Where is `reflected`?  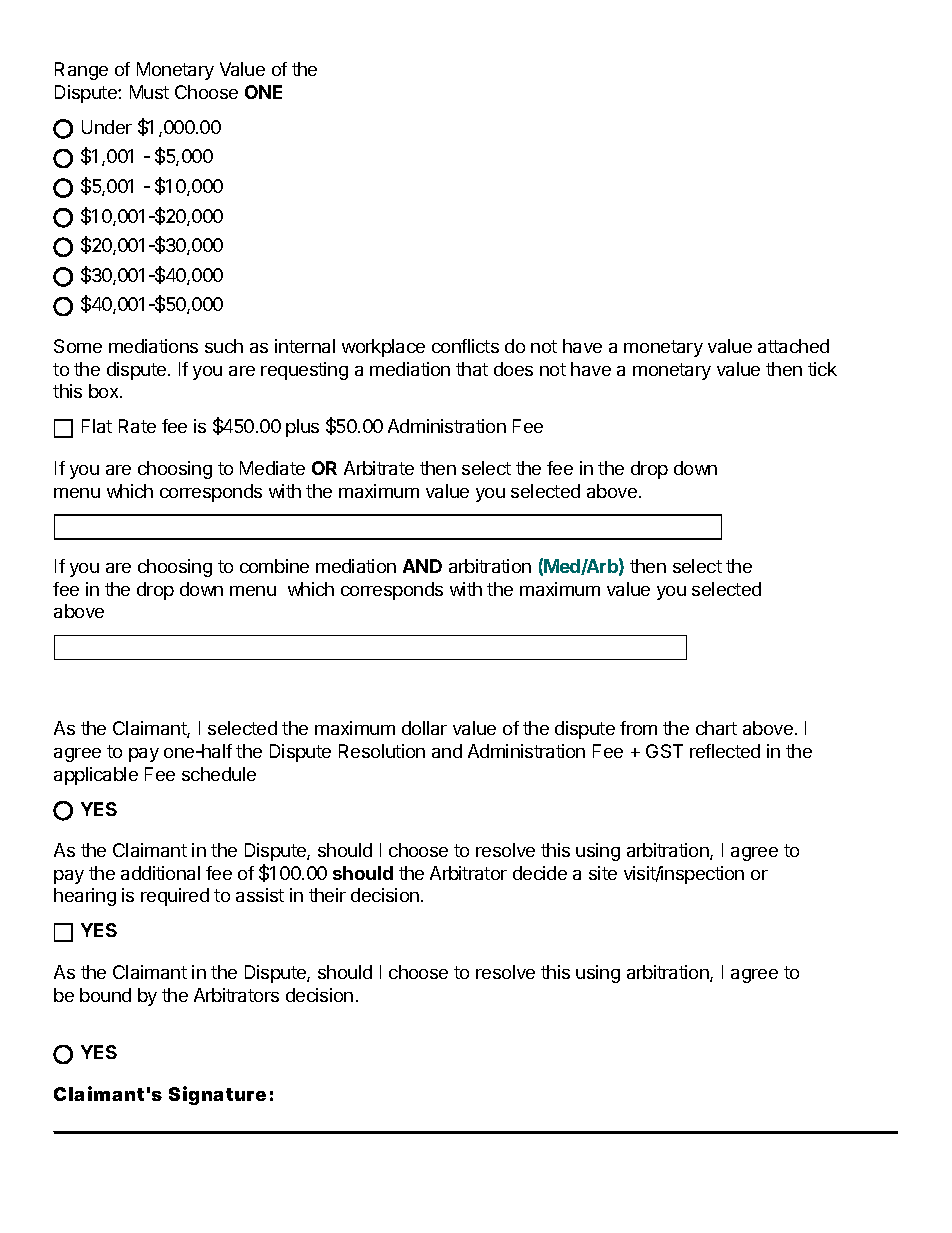 reflected is located at coordinates (725, 751).
